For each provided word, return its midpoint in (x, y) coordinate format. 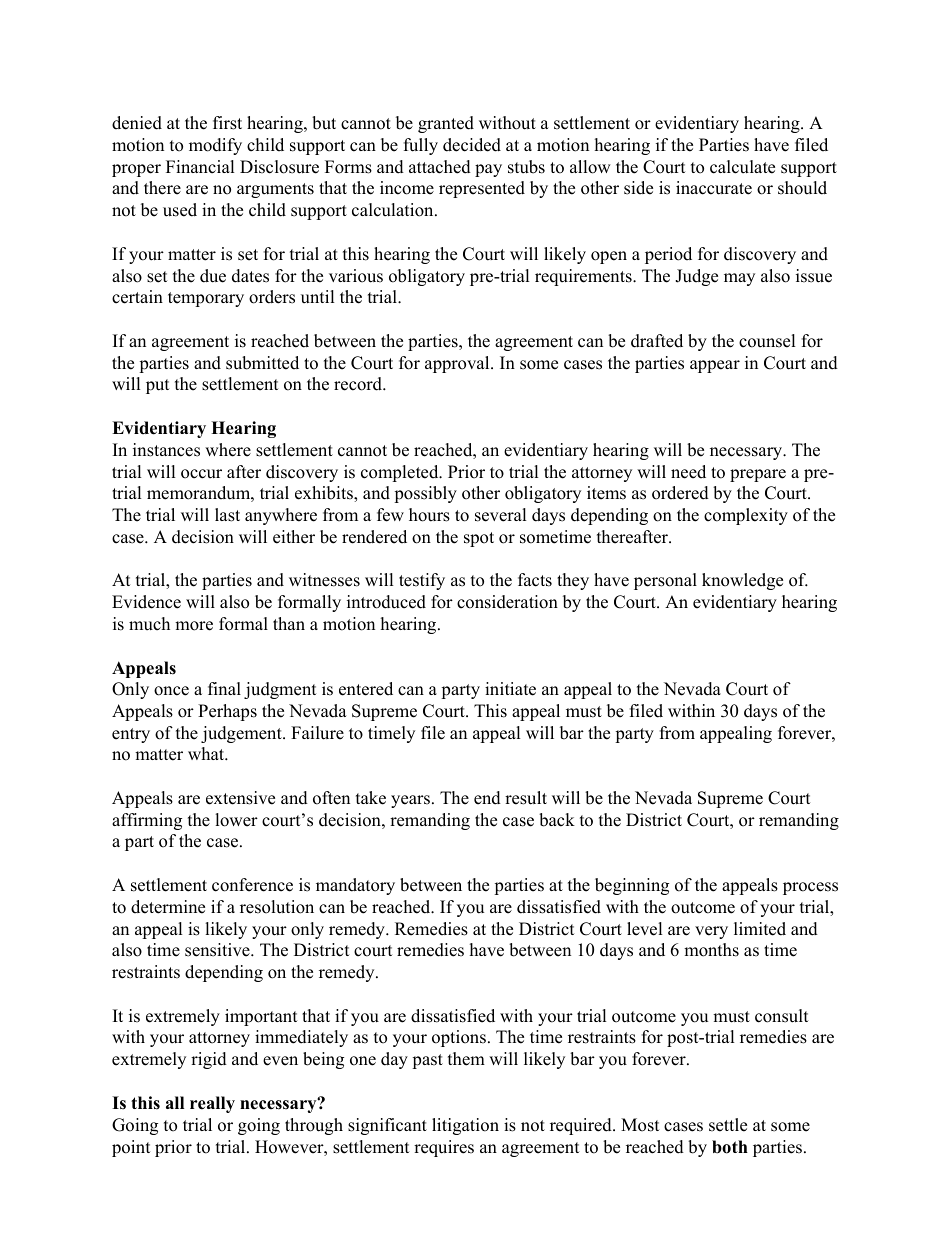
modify (215, 146)
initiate (510, 689)
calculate (742, 167)
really (212, 1104)
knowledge (742, 581)
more (194, 626)
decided (472, 145)
